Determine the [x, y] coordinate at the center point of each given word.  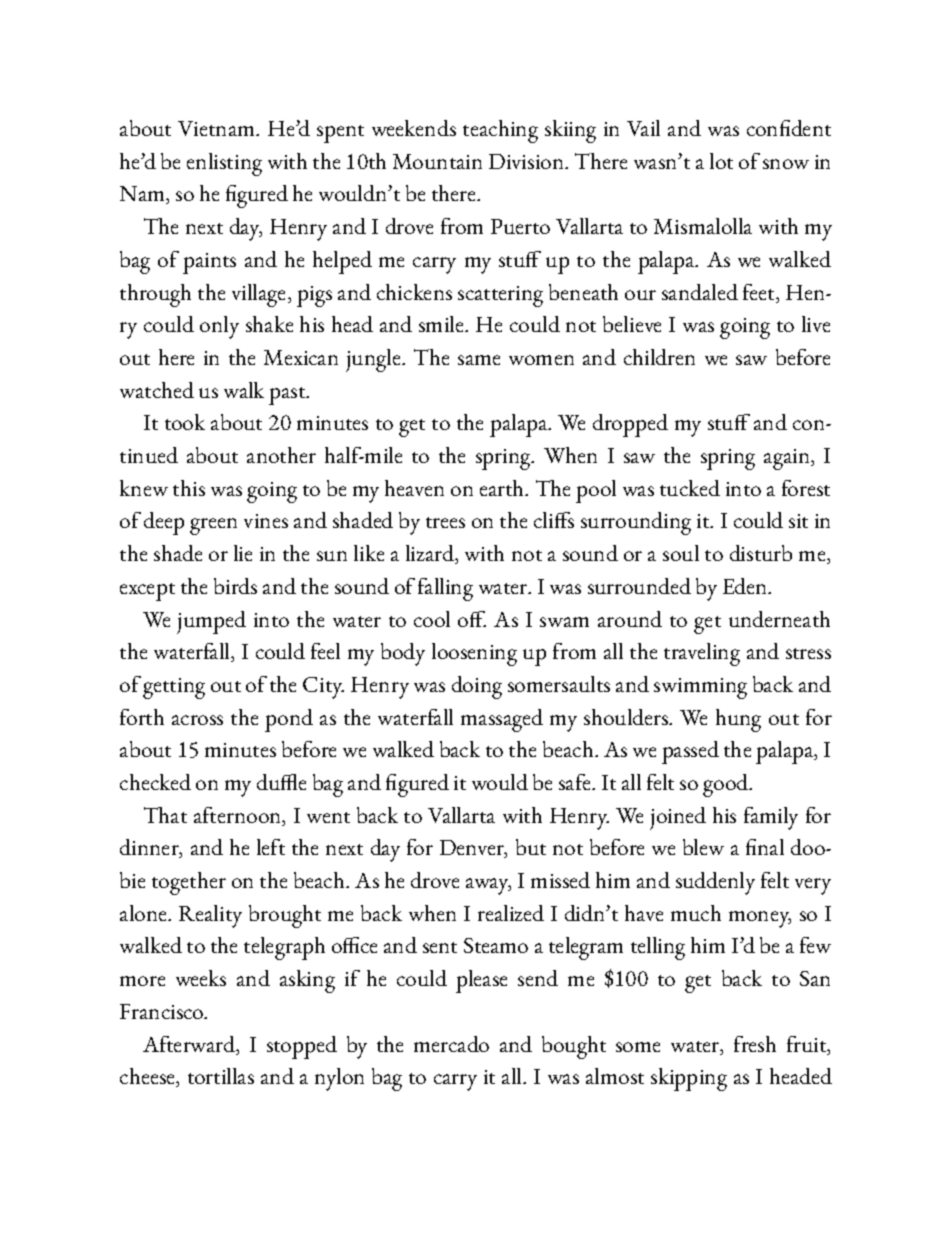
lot [721, 161]
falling [445, 589]
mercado [451, 1044]
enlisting [224, 164]
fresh [755, 1044]
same [479, 360]
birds [235, 586]
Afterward [190, 1045]
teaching [500, 131]
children [659, 357]
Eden [746, 586]
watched [157, 390]
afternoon [239, 816]
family [771, 818]
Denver [473, 849]
